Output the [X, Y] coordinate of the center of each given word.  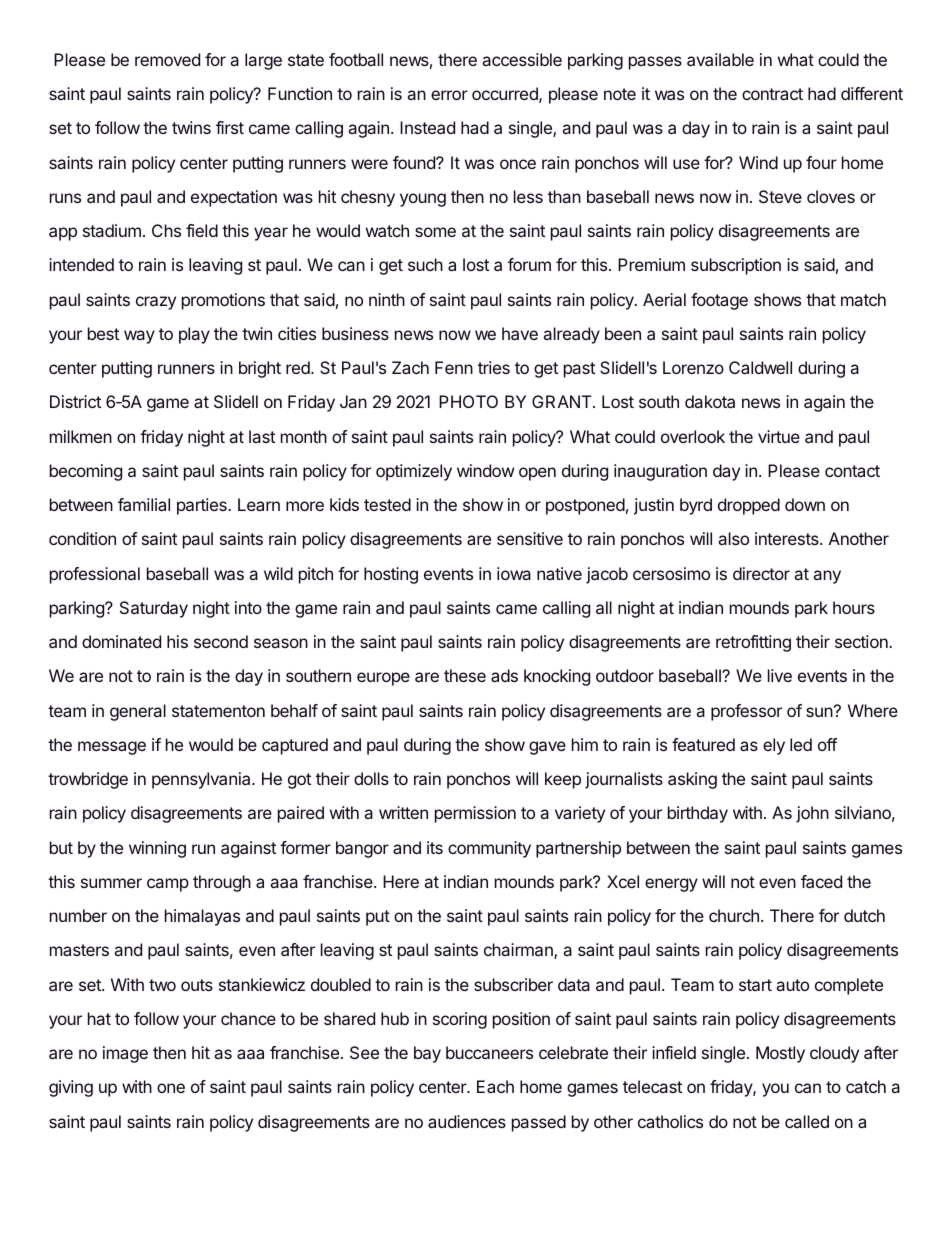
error [449, 95]
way [139, 337]
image [125, 1054]
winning [157, 849]
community [489, 849]
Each [495, 1086]
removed [167, 59]
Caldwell [760, 367]
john [812, 814]
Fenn [454, 367]
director [761, 573]
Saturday [154, 609]
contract [772, 94]
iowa [514, 573]
